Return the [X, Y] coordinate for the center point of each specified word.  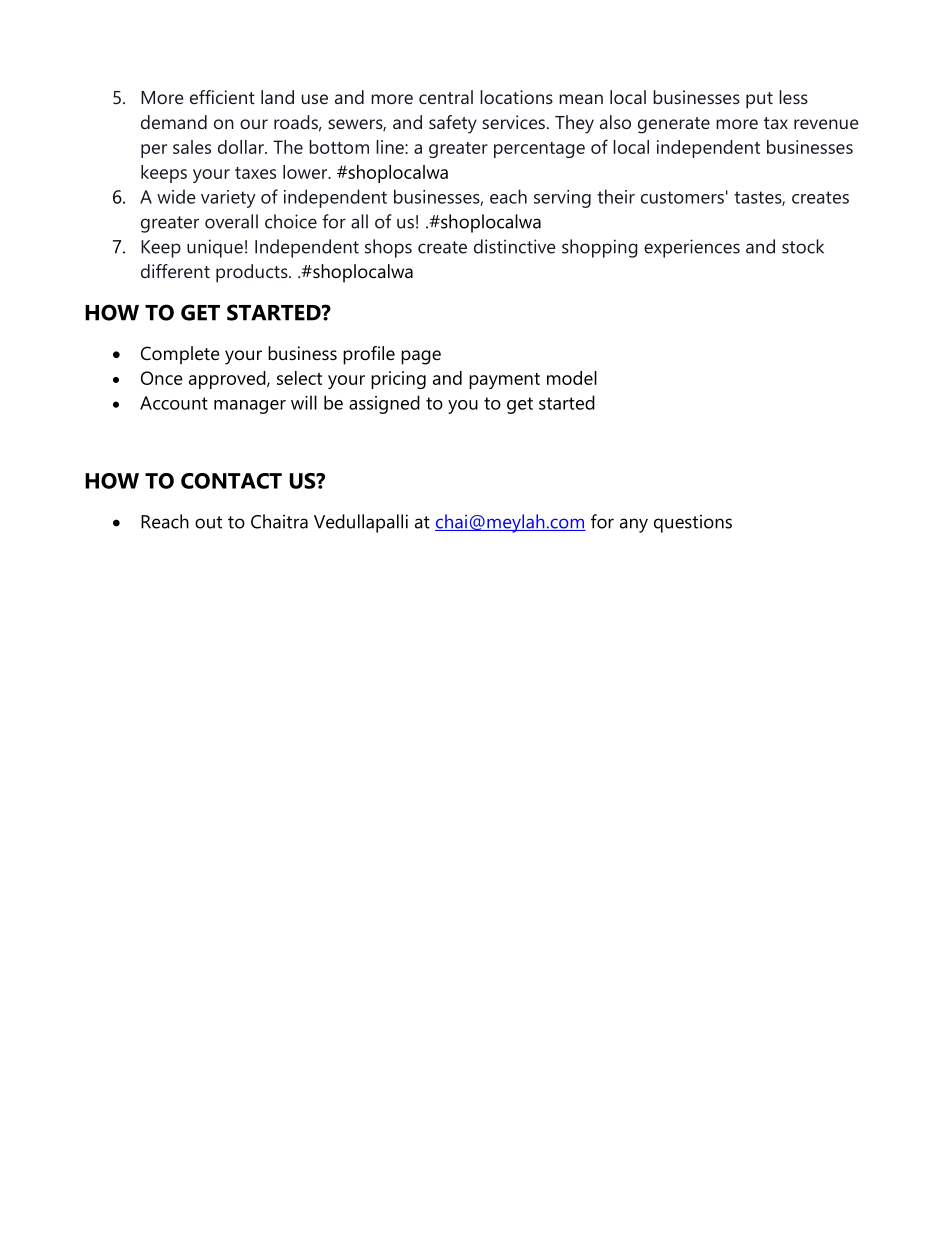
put [759, 100]
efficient [222, 97]
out [208, 522]
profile [369, 355]
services [513, 122]
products [253, 273]
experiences [692, 248]
